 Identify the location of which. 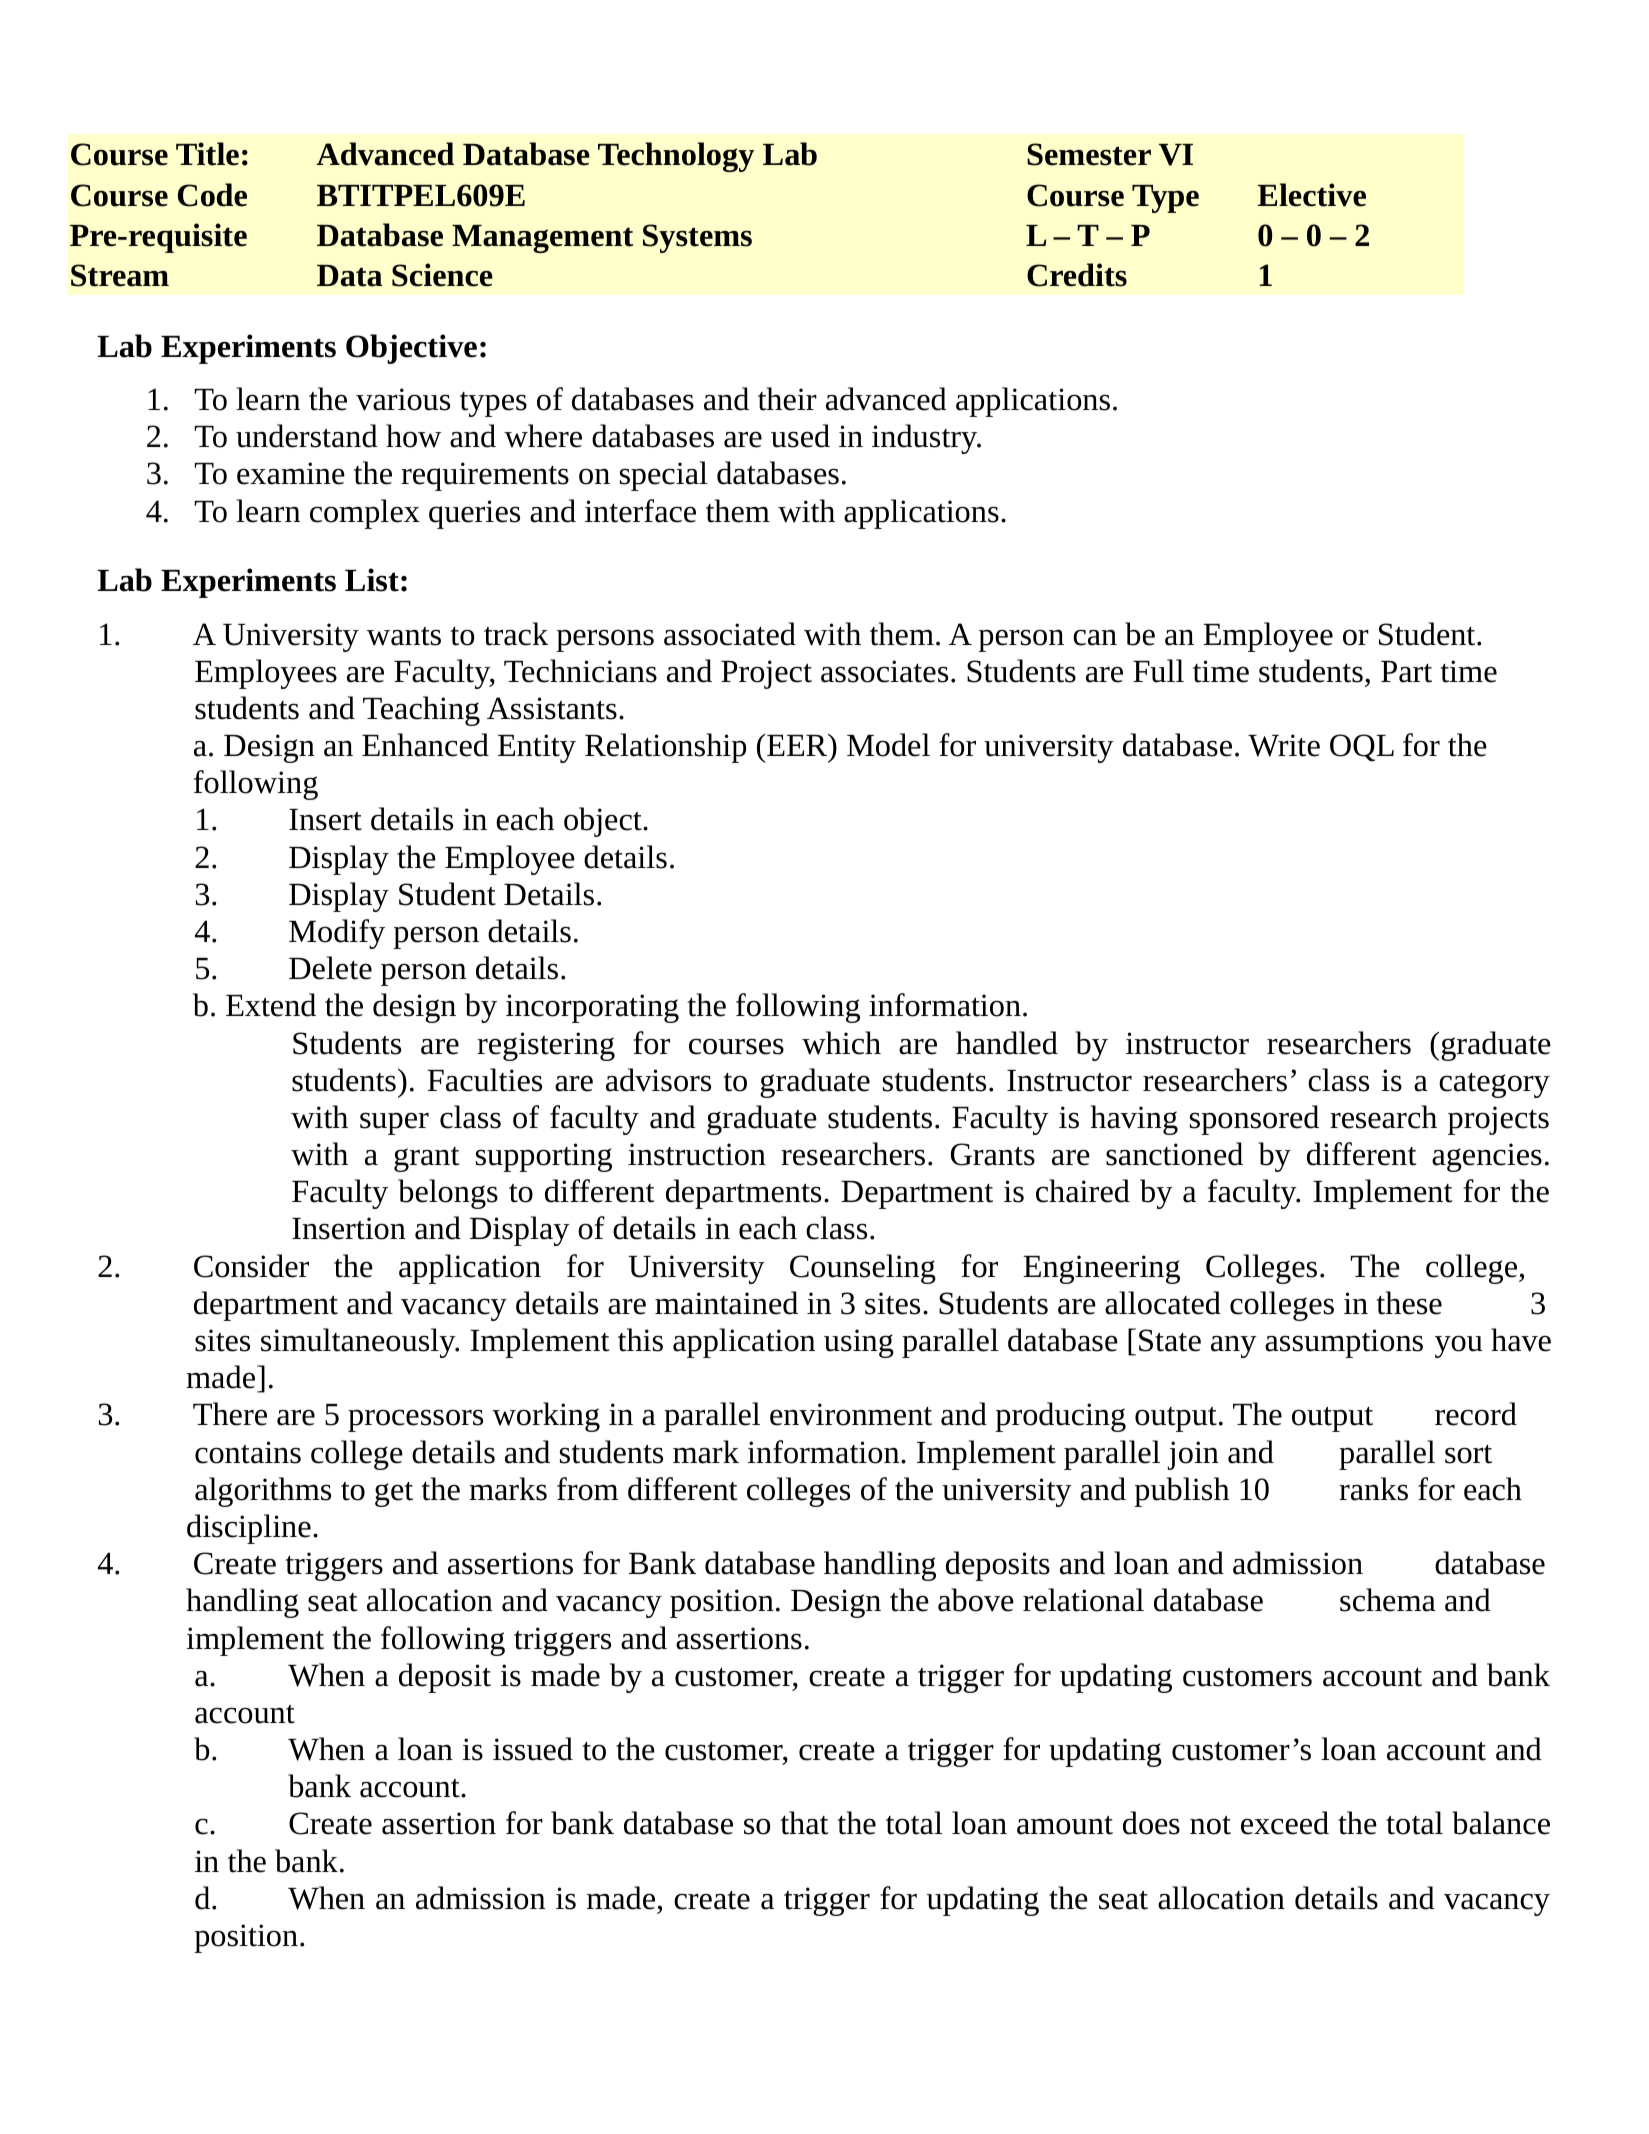
(841, 1043).
